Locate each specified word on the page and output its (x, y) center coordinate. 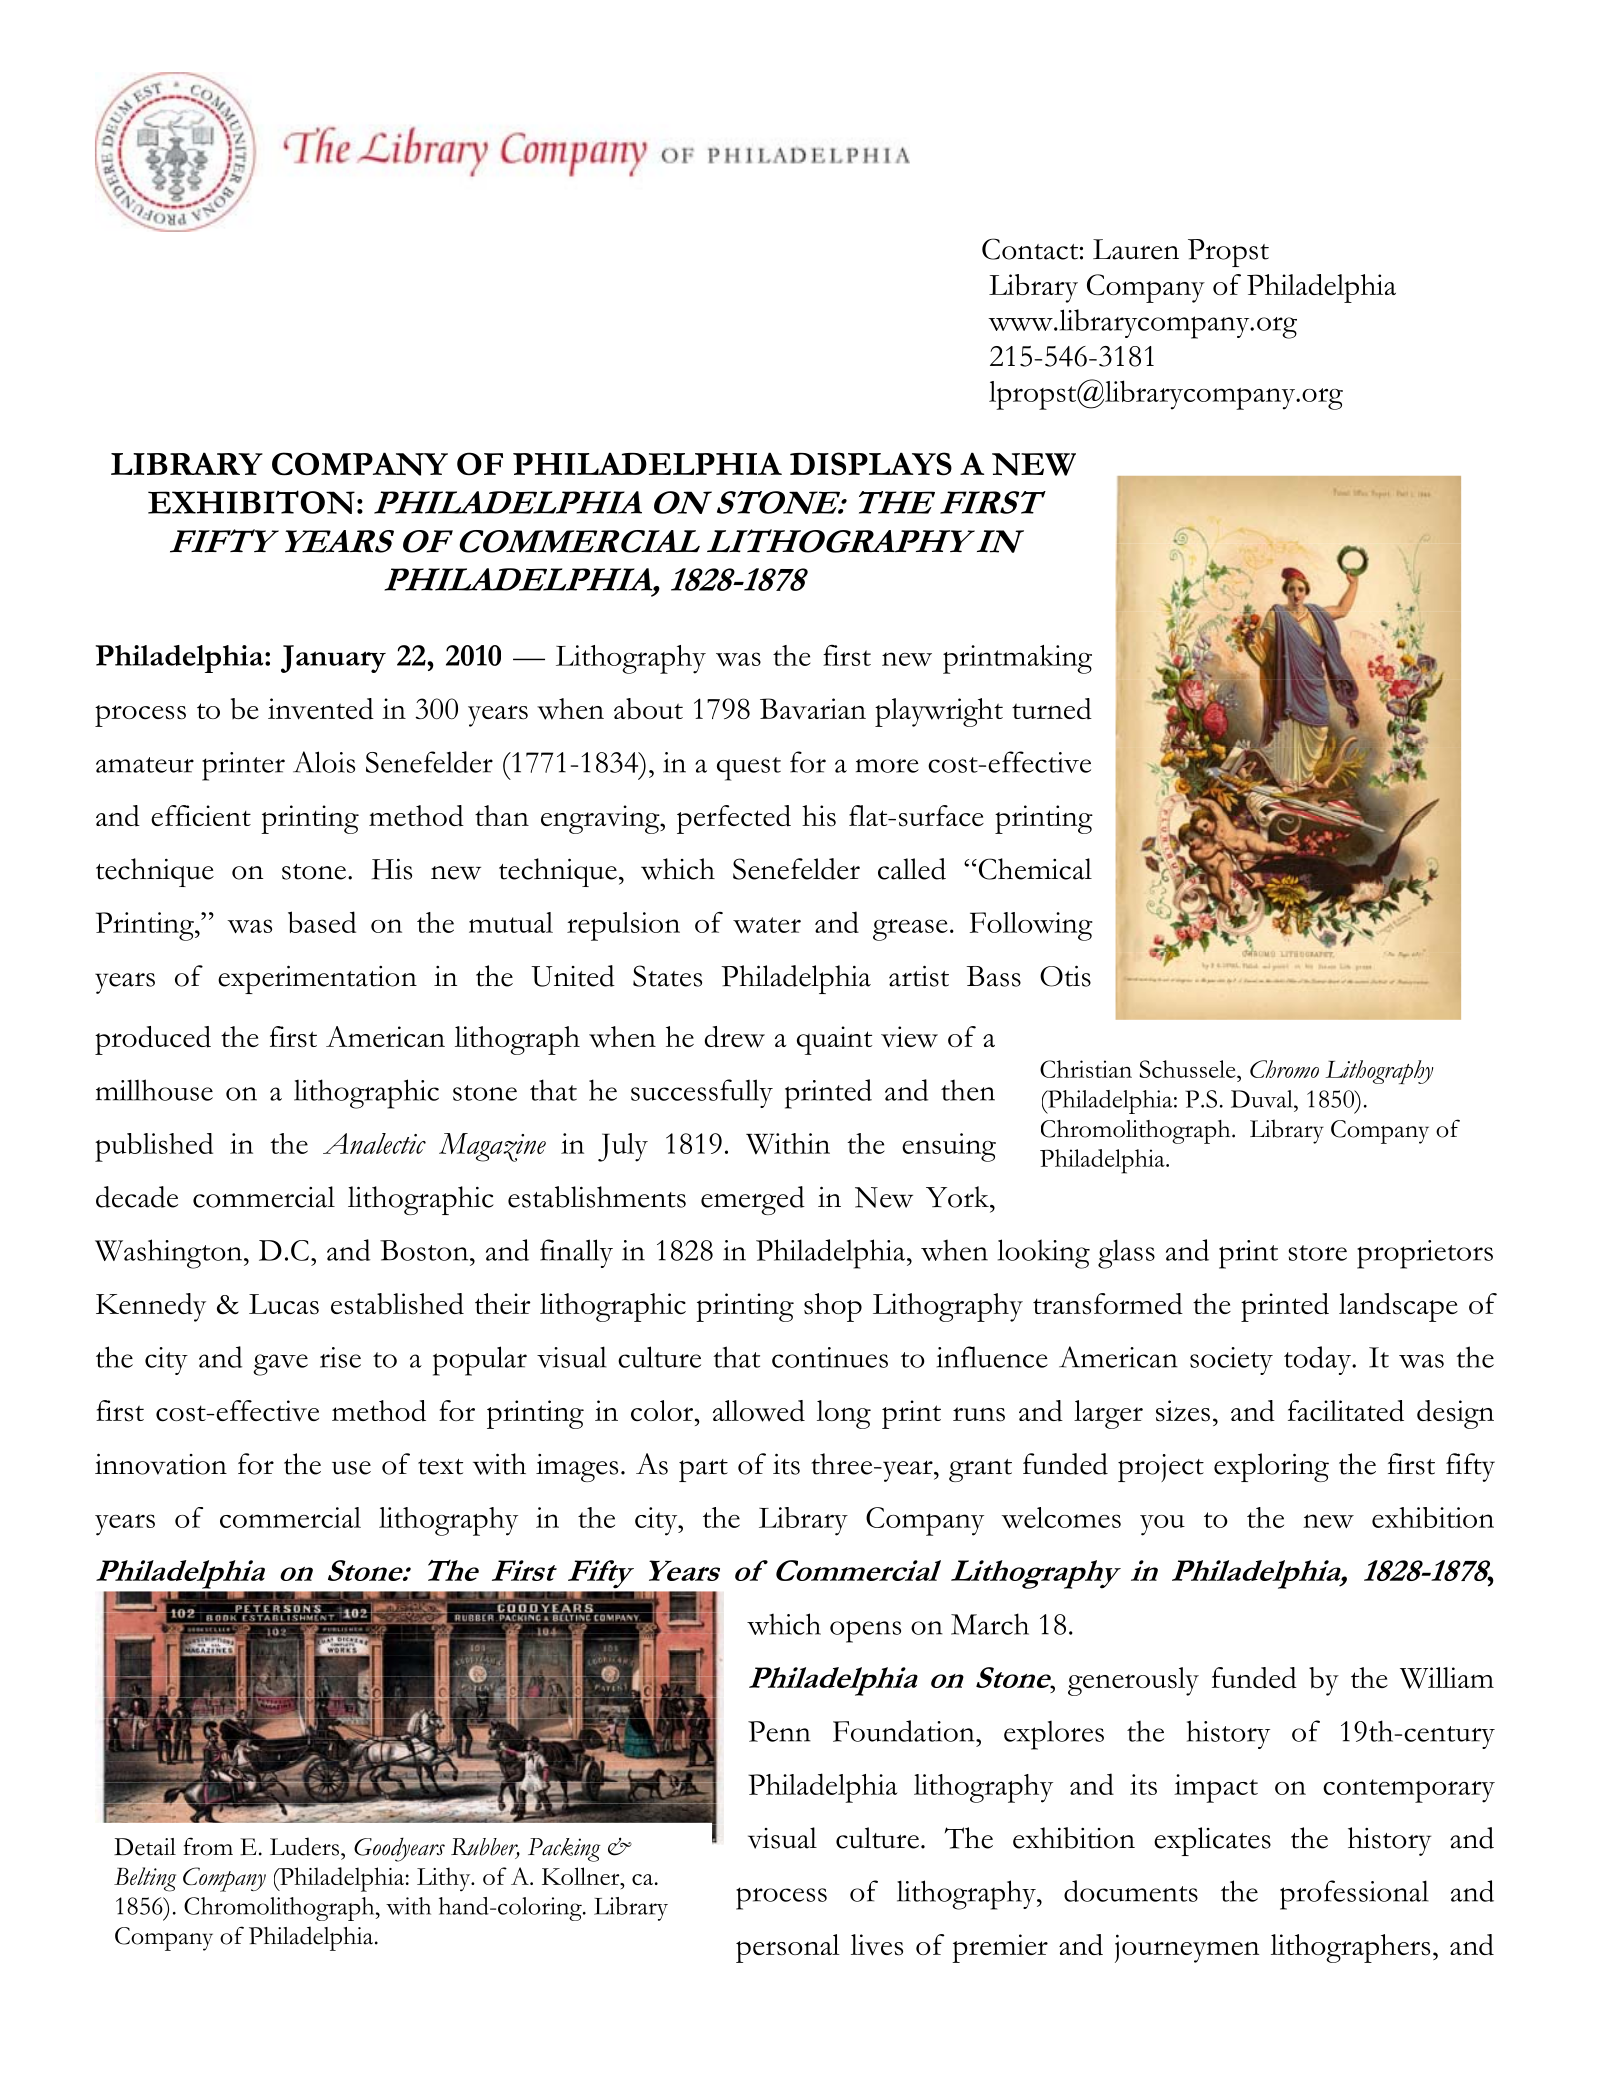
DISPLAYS (871, 464)
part (703, 1470)
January (333, 659)
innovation (161, 1464)
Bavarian (813, 708)
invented (321, 709)
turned (1052, 708)
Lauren (1136, 249)
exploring (1271, 1467)
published (154, 1147)
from (208, 1846)
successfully (702, 1093)
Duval (1263, 1099)
